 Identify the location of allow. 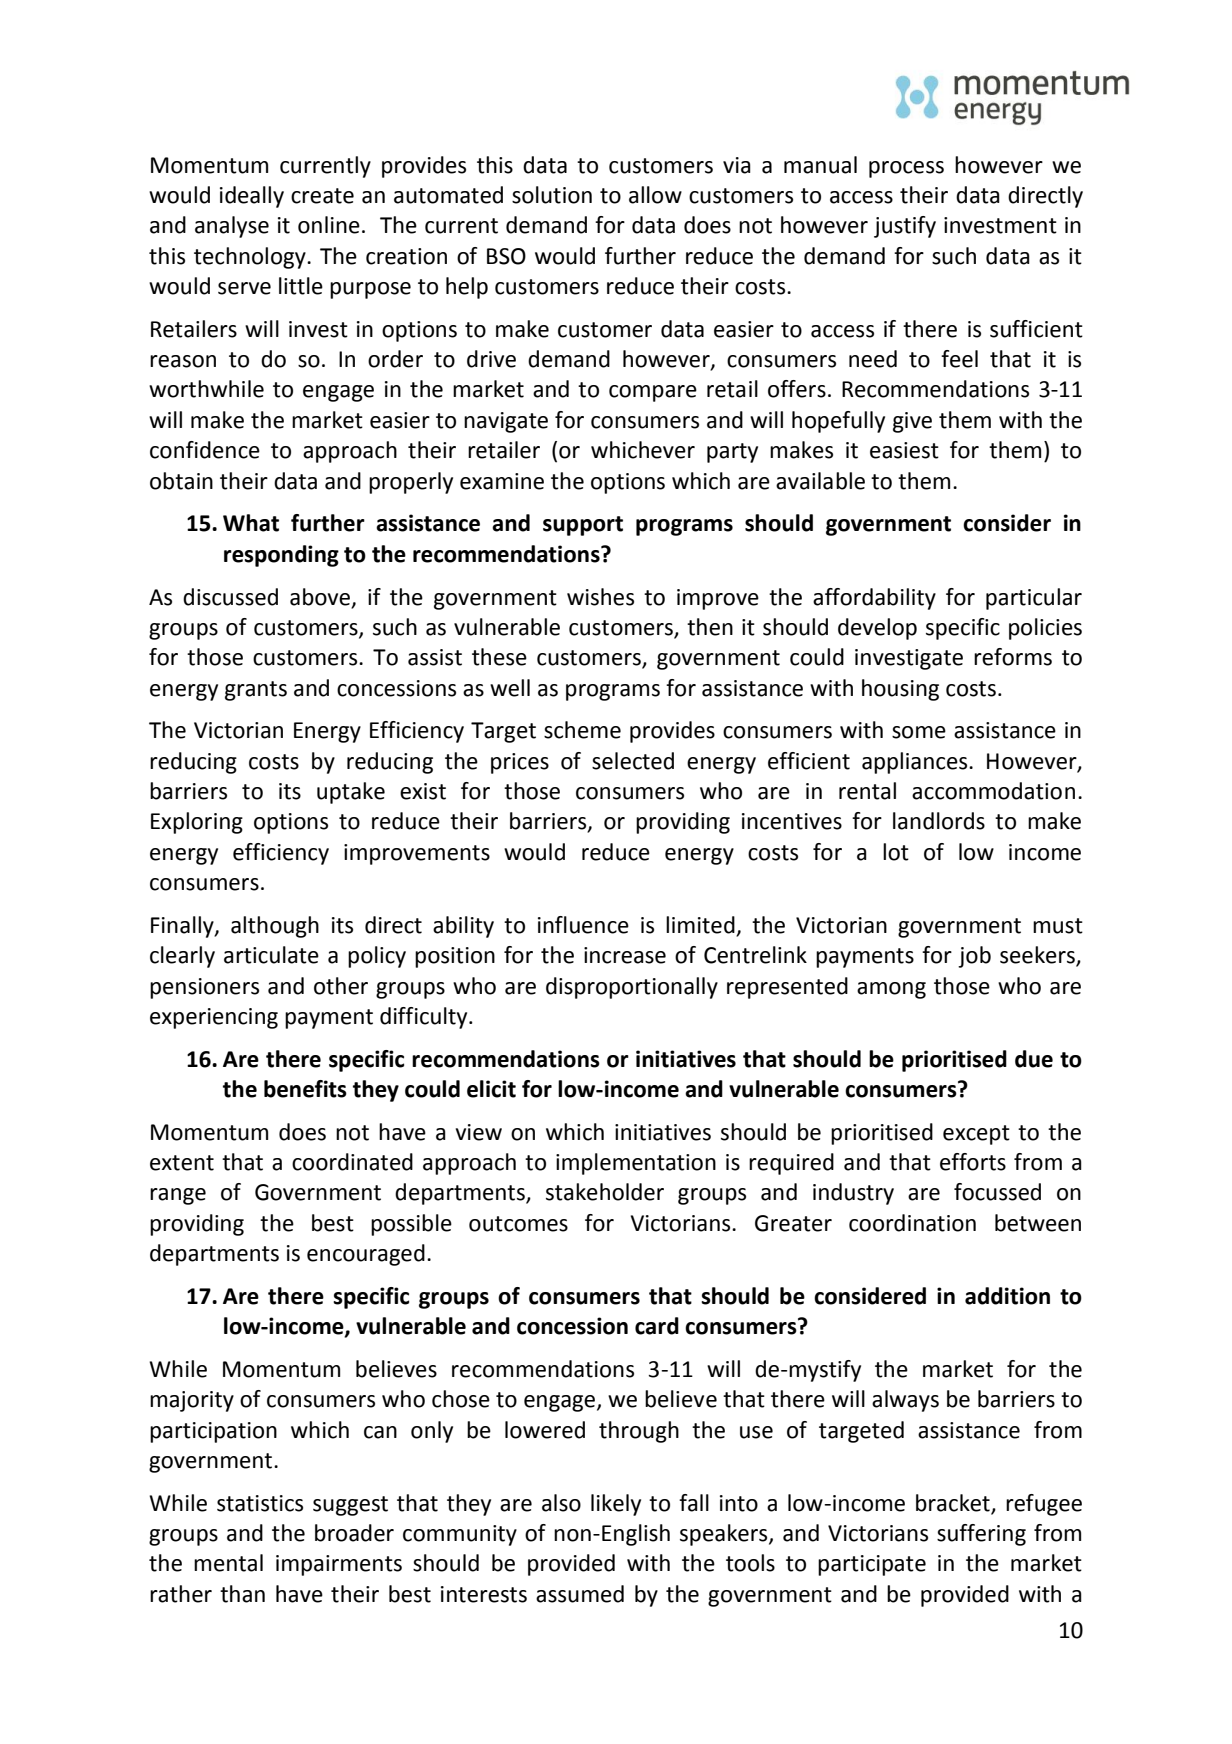
(655, 195).
